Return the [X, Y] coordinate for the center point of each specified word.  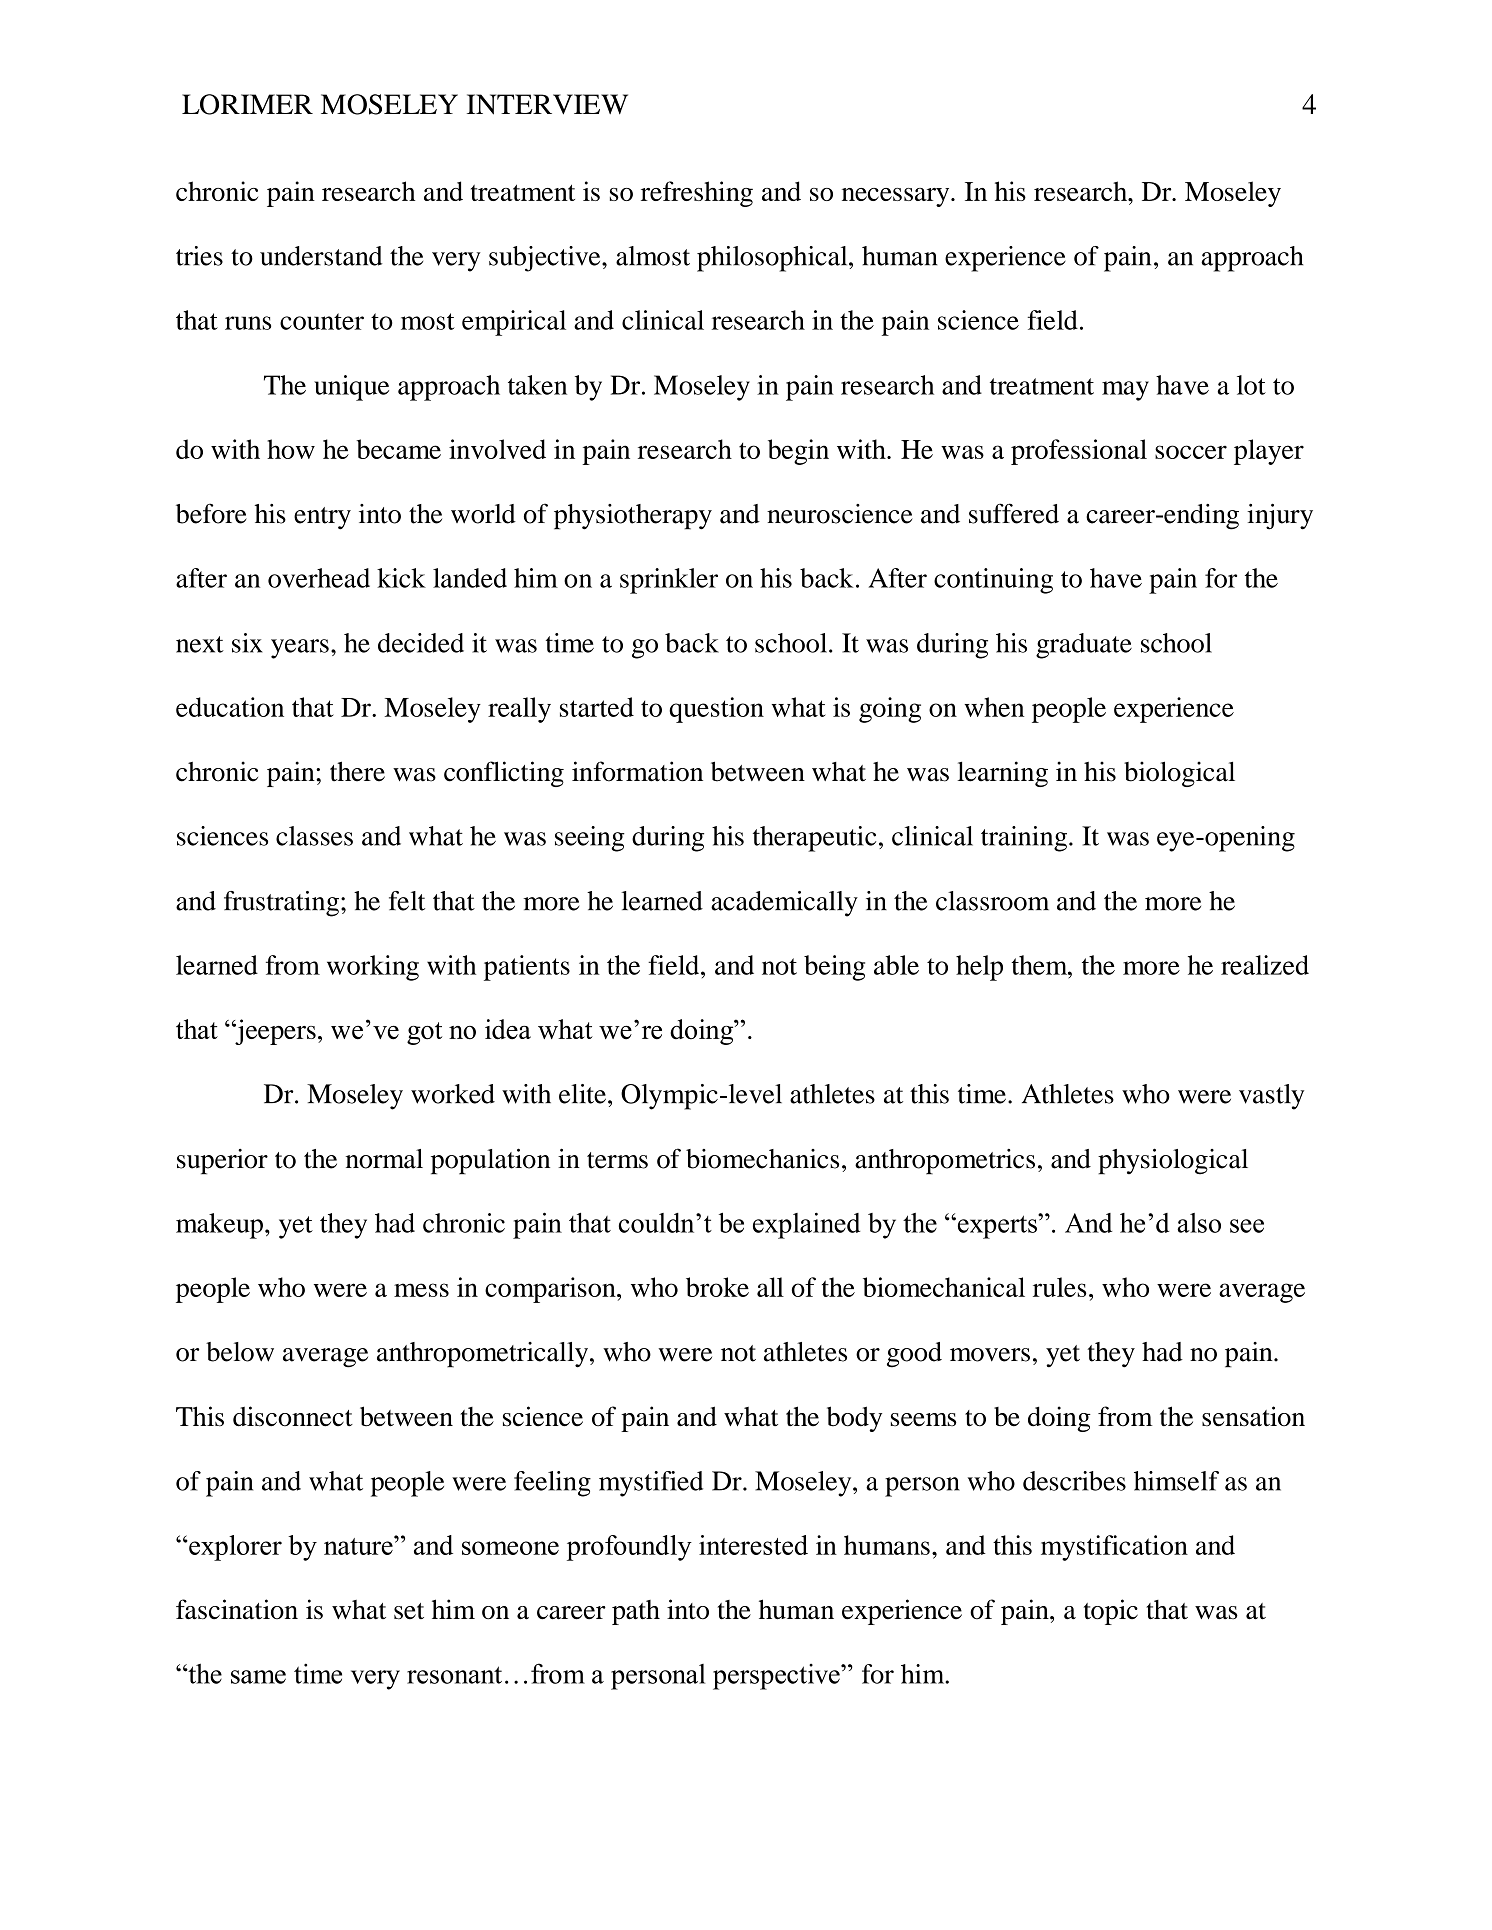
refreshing [697, 194]
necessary [897, 197]
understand [321, 256]
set [409, 1611]
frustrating [281, 904]
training [1025, 839]
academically [784, 904]
